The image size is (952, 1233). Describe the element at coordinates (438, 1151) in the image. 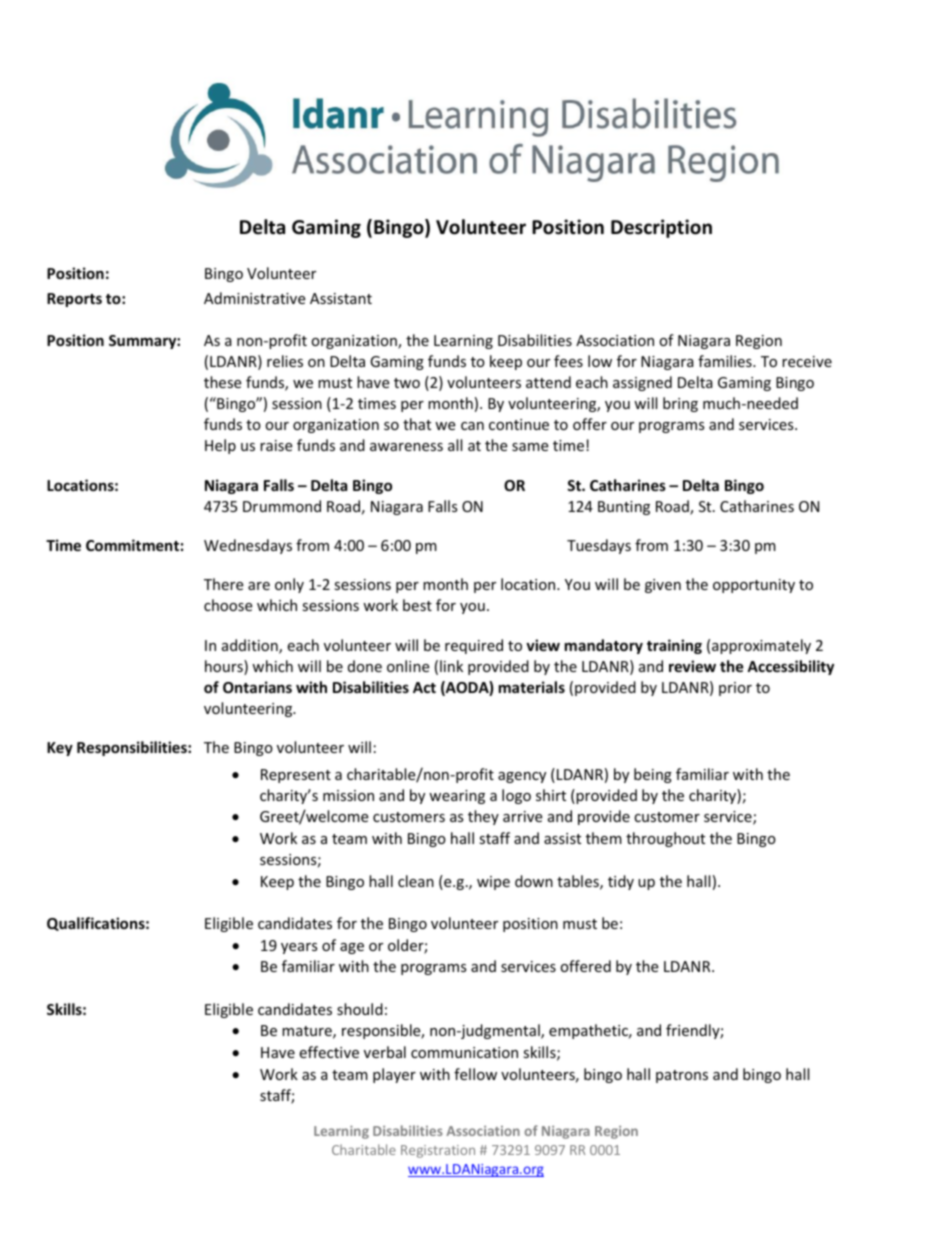

I see `Registration` at that location.
